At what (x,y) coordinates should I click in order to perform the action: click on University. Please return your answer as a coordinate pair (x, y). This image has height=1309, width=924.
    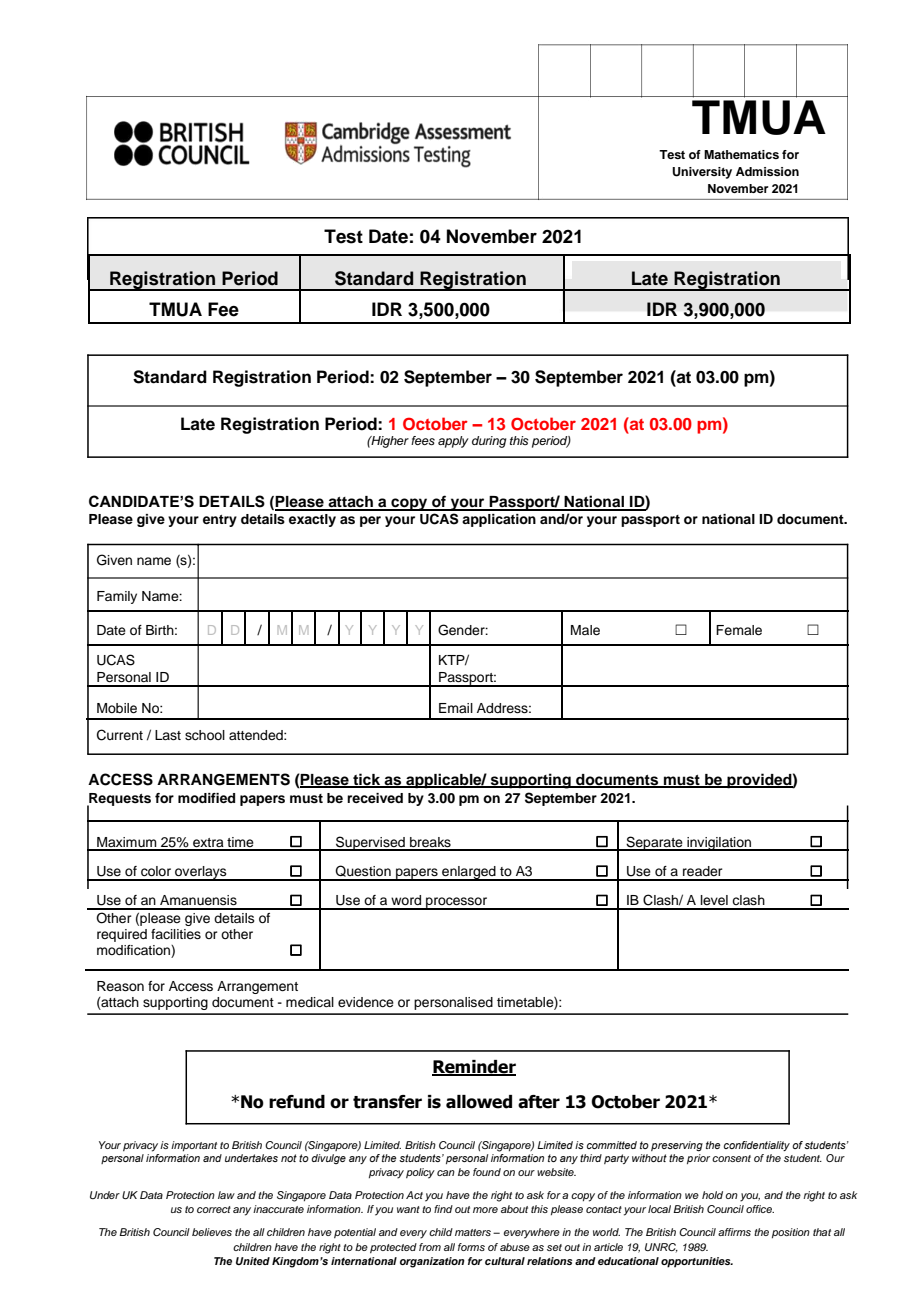
    Looking at the image, I should click on (702, 173).
